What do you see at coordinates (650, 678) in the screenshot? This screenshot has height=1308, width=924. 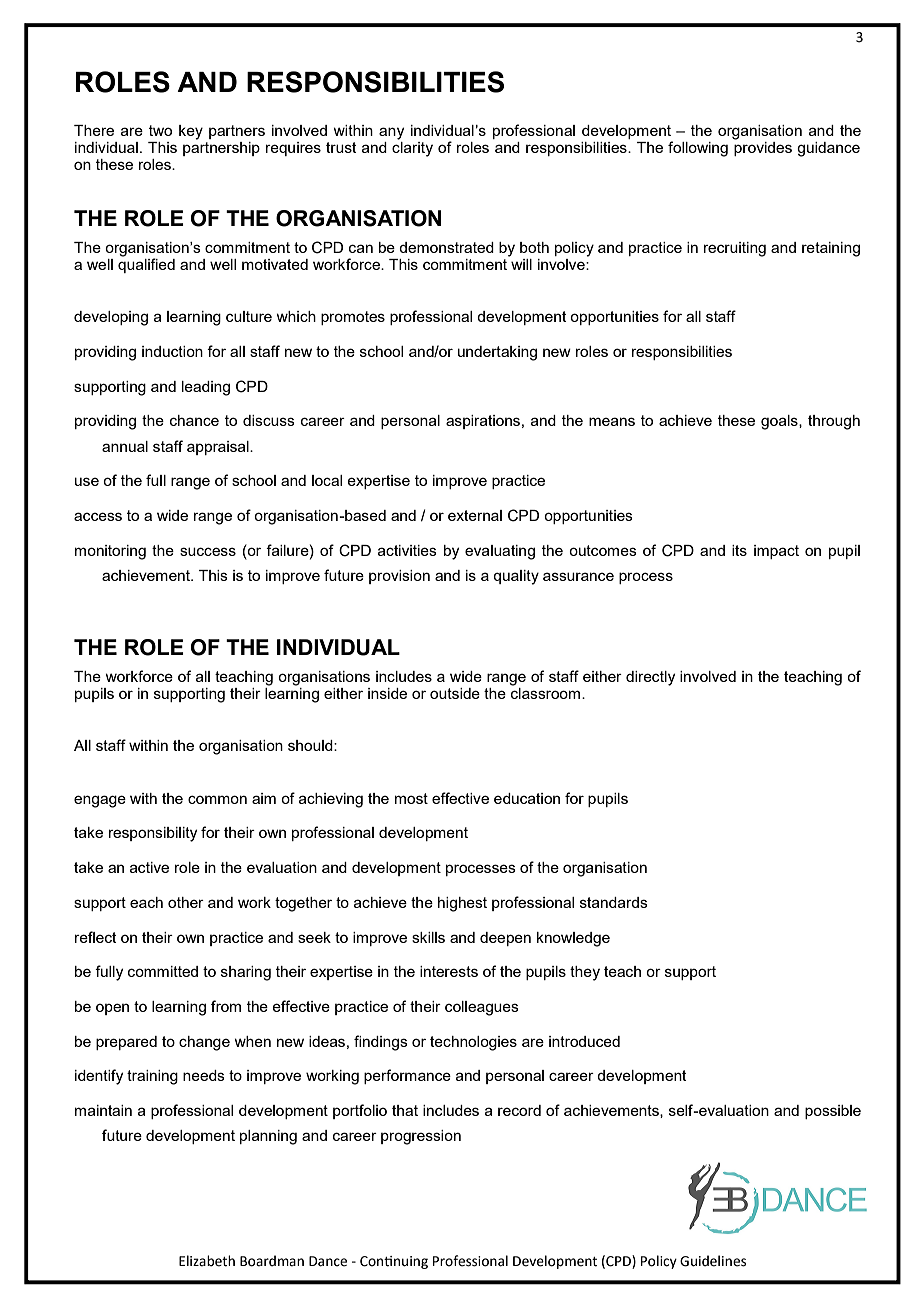 I see `directly` at bounding box center [650, 678].
